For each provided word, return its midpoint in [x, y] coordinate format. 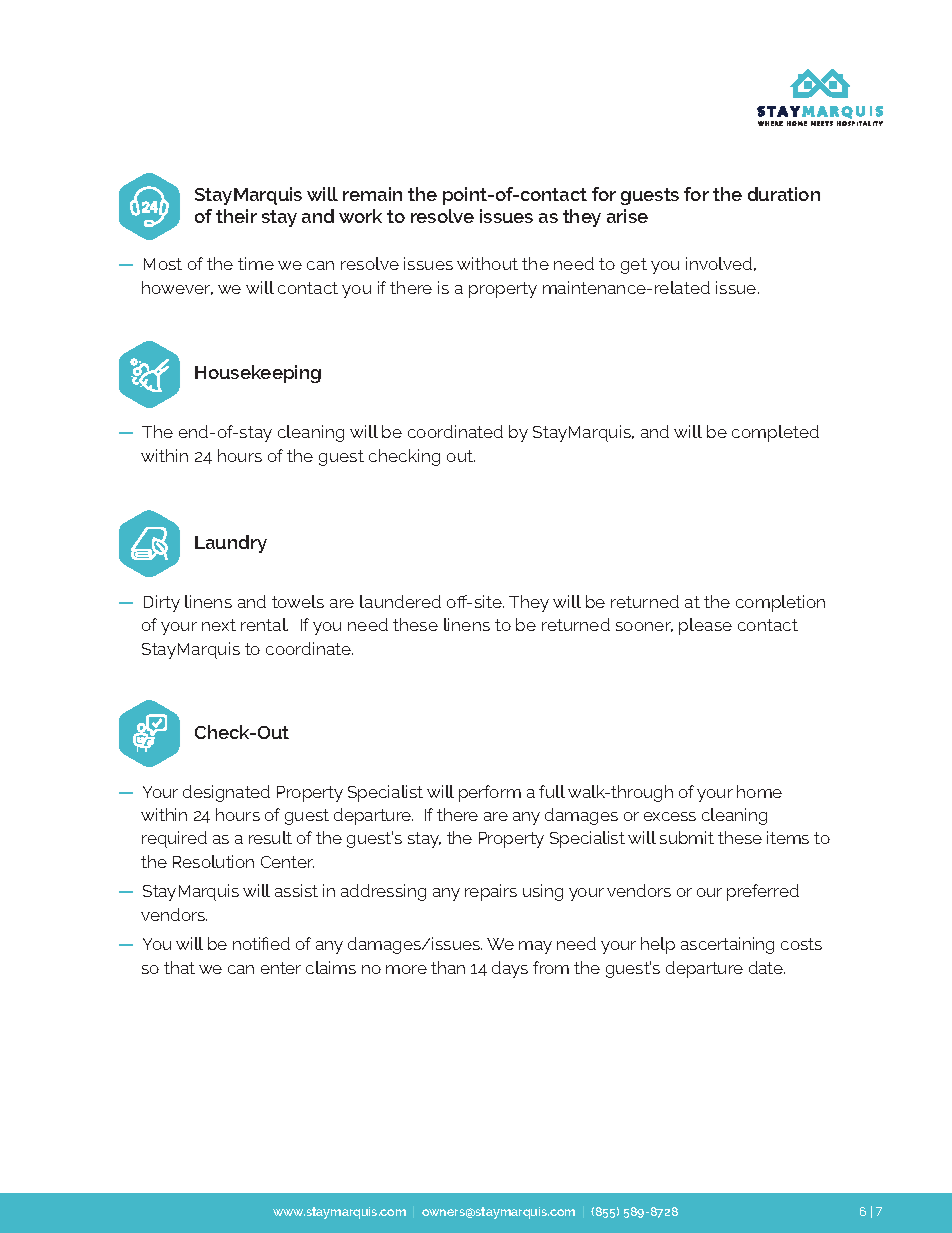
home [759, 791]
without [487, 263]
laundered [400, 601]
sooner [644, 627]
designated [226, 793]
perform [490, 793]
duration [784, 194]
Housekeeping [258, 374]
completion [780, 603]
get [634, 266]
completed [775, 433]
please [705, 626]
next [219, 625]
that [179, 967]
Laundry [231, 544]
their [236, 216]
